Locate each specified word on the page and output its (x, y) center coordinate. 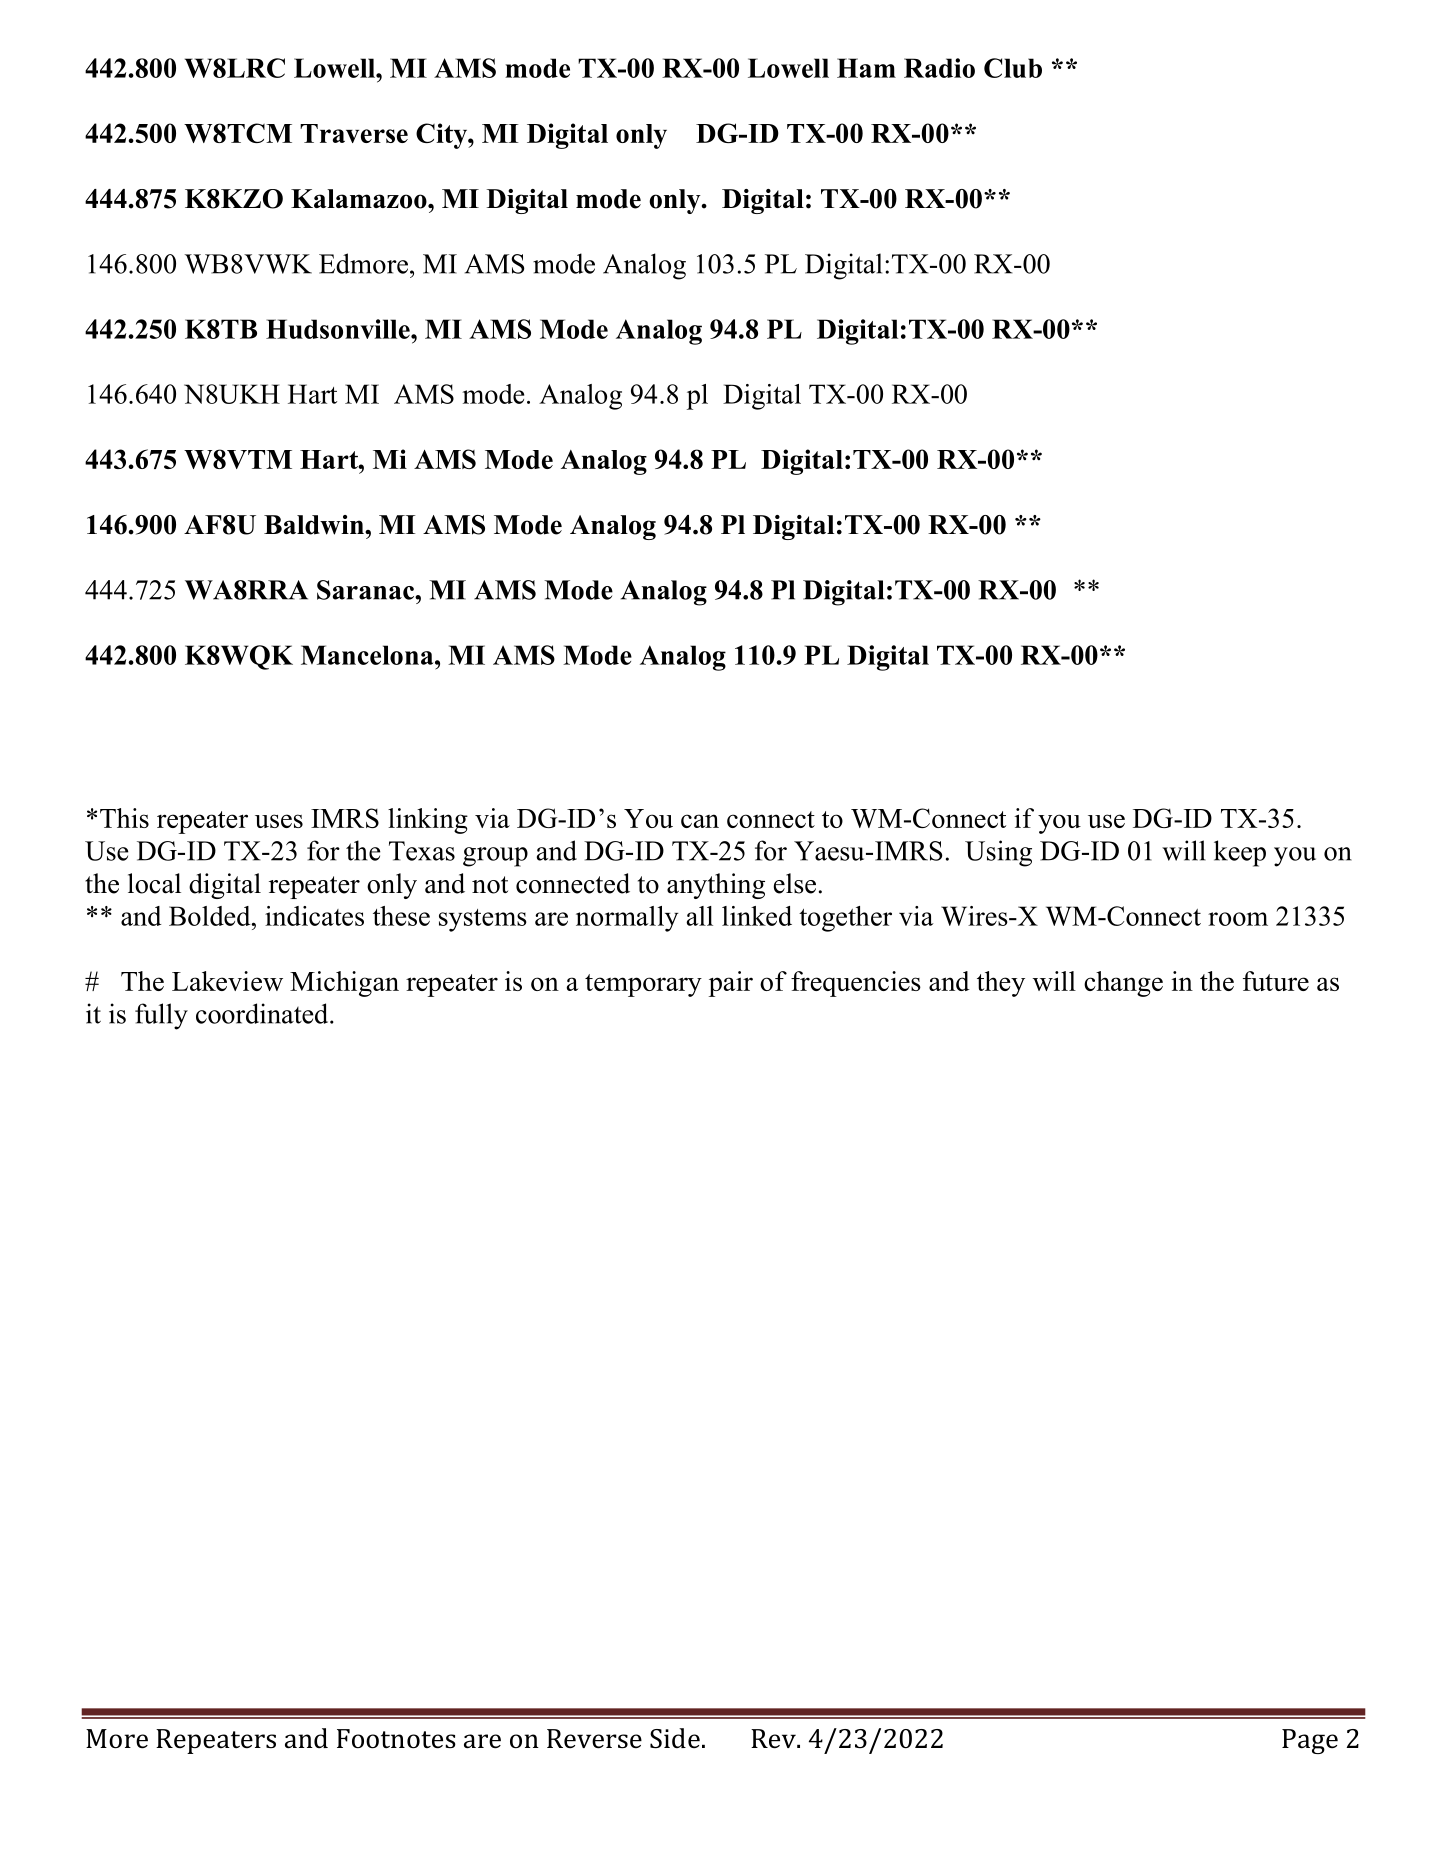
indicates (314, 916)
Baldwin (315, 525)
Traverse (354, 133)
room (1238, 919)
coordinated (263, 1013)
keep (1240, 853)
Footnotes (396, 1739)
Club (1013, 68)
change (1123, 984)
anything (716, 886)
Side (675, 1738)
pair (731, 984)
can (700, 821)
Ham (866, 68)
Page (1310, 1741)
